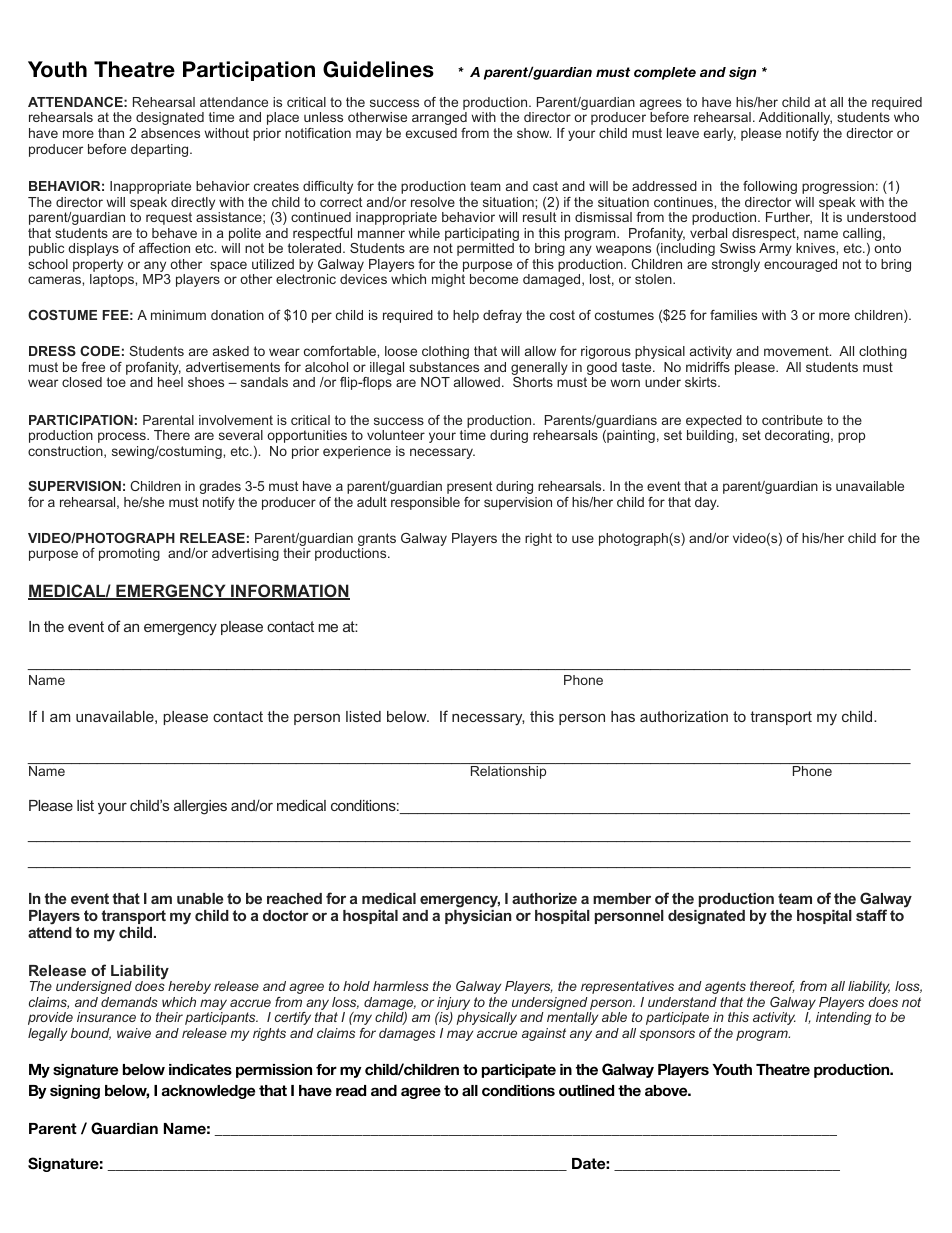  I want to click on help, so click(466, 316).
